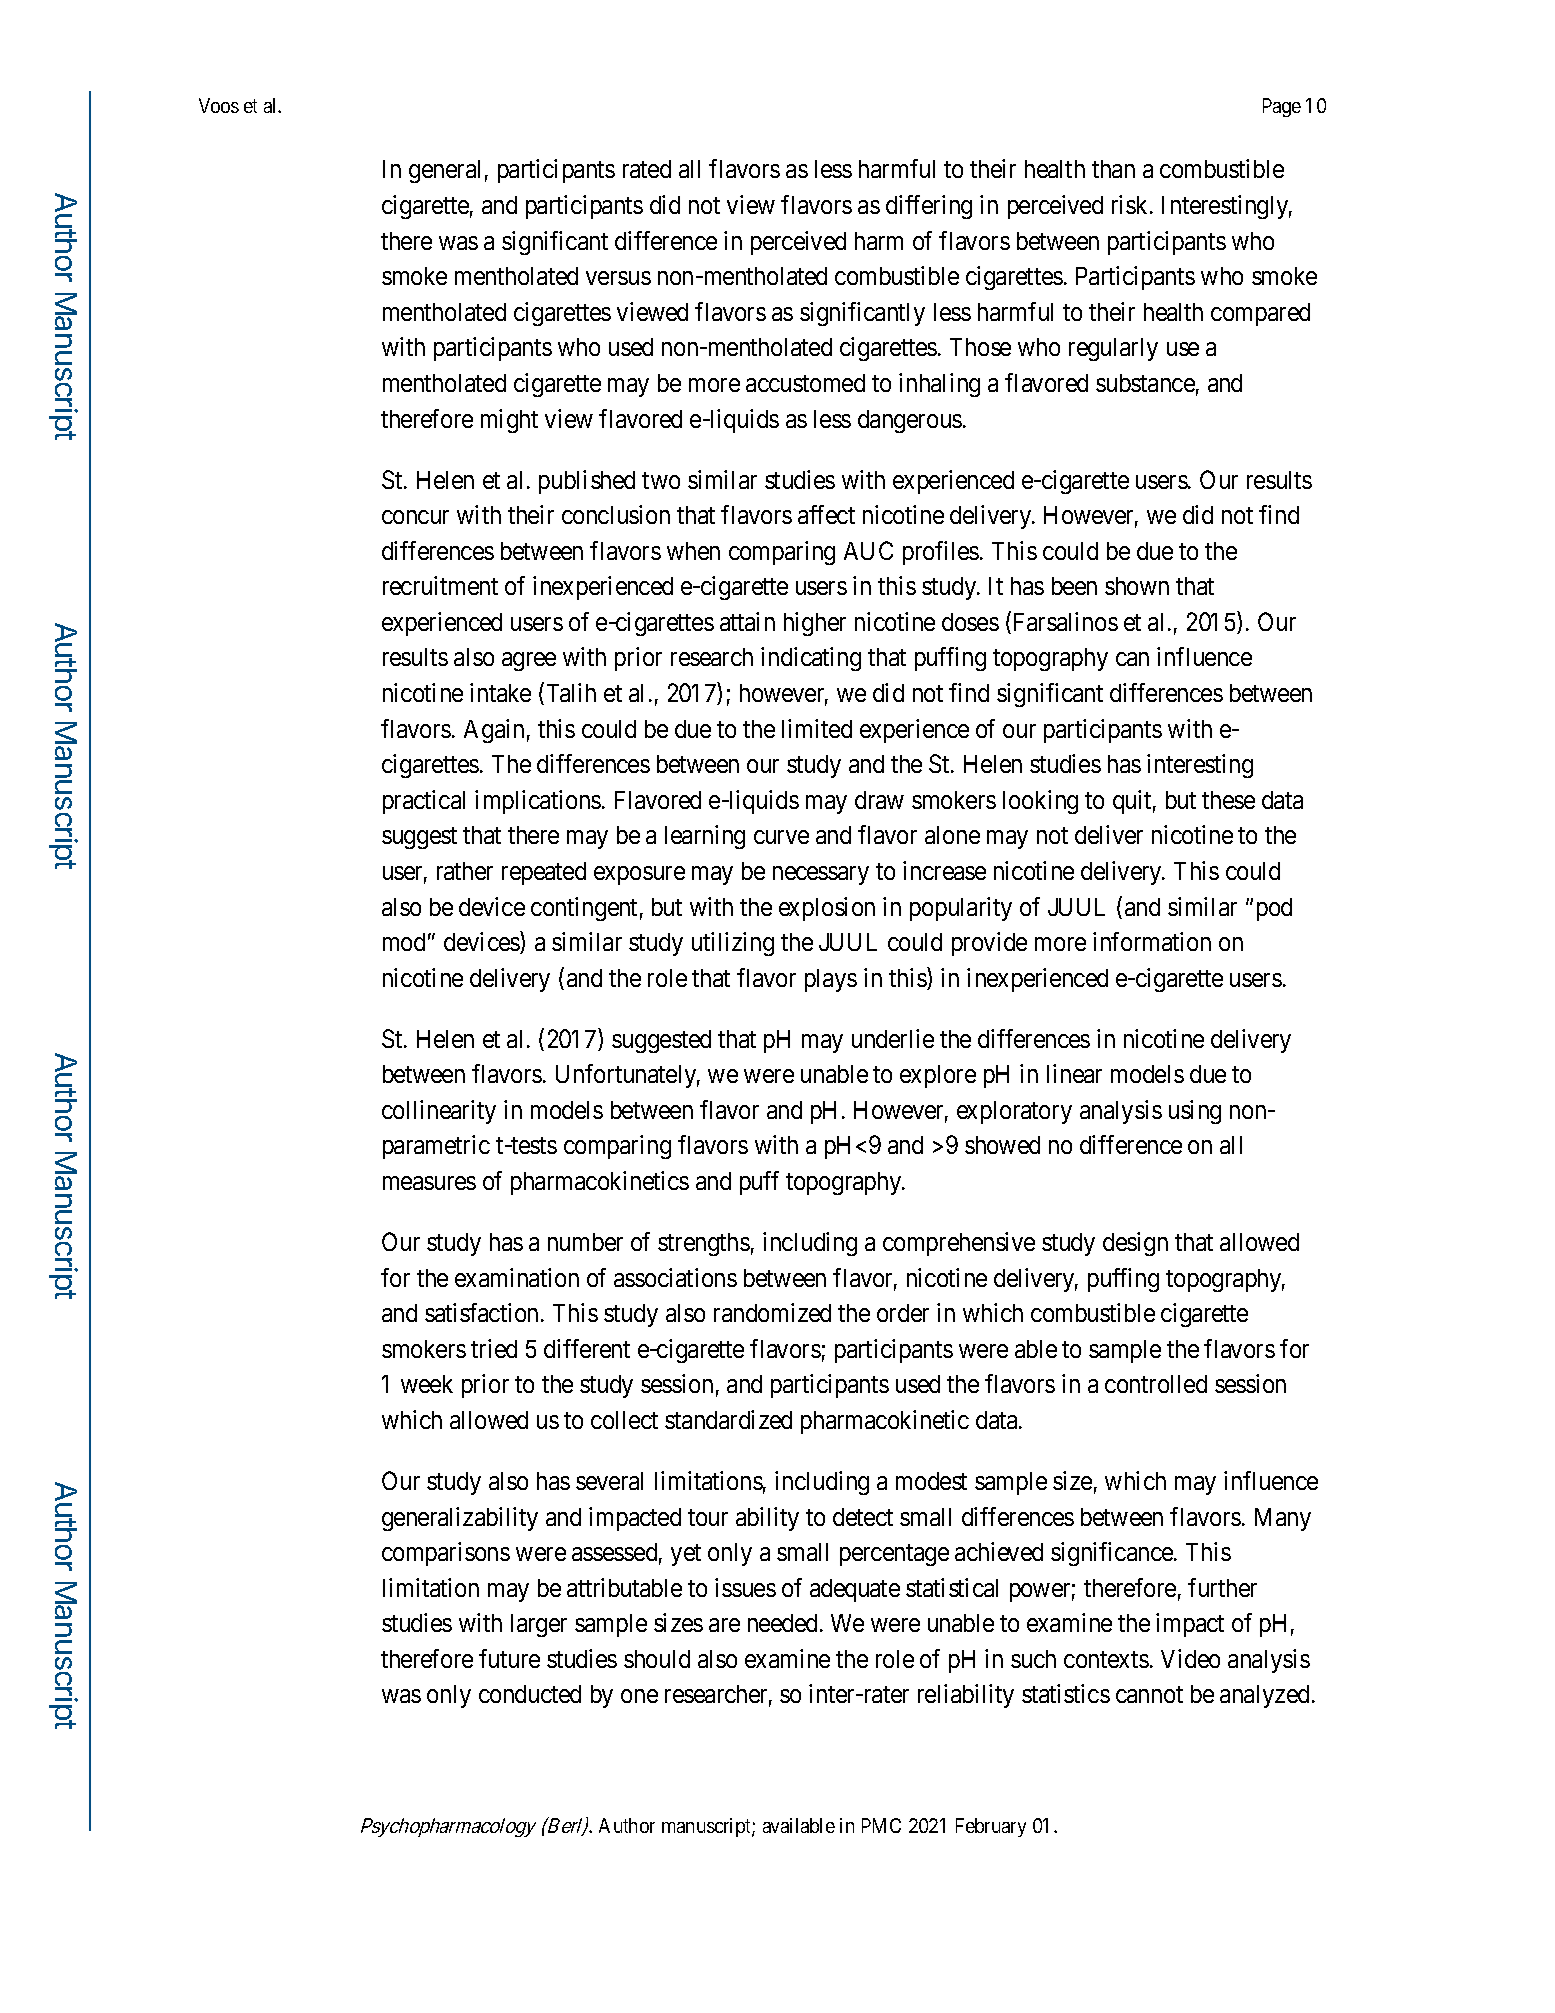 The width and height of the screenshot is (1555, 2013). What do you see at coordinates (929, 207) in the screenshot?
I see `differing` at bounding box center [929, 207].
